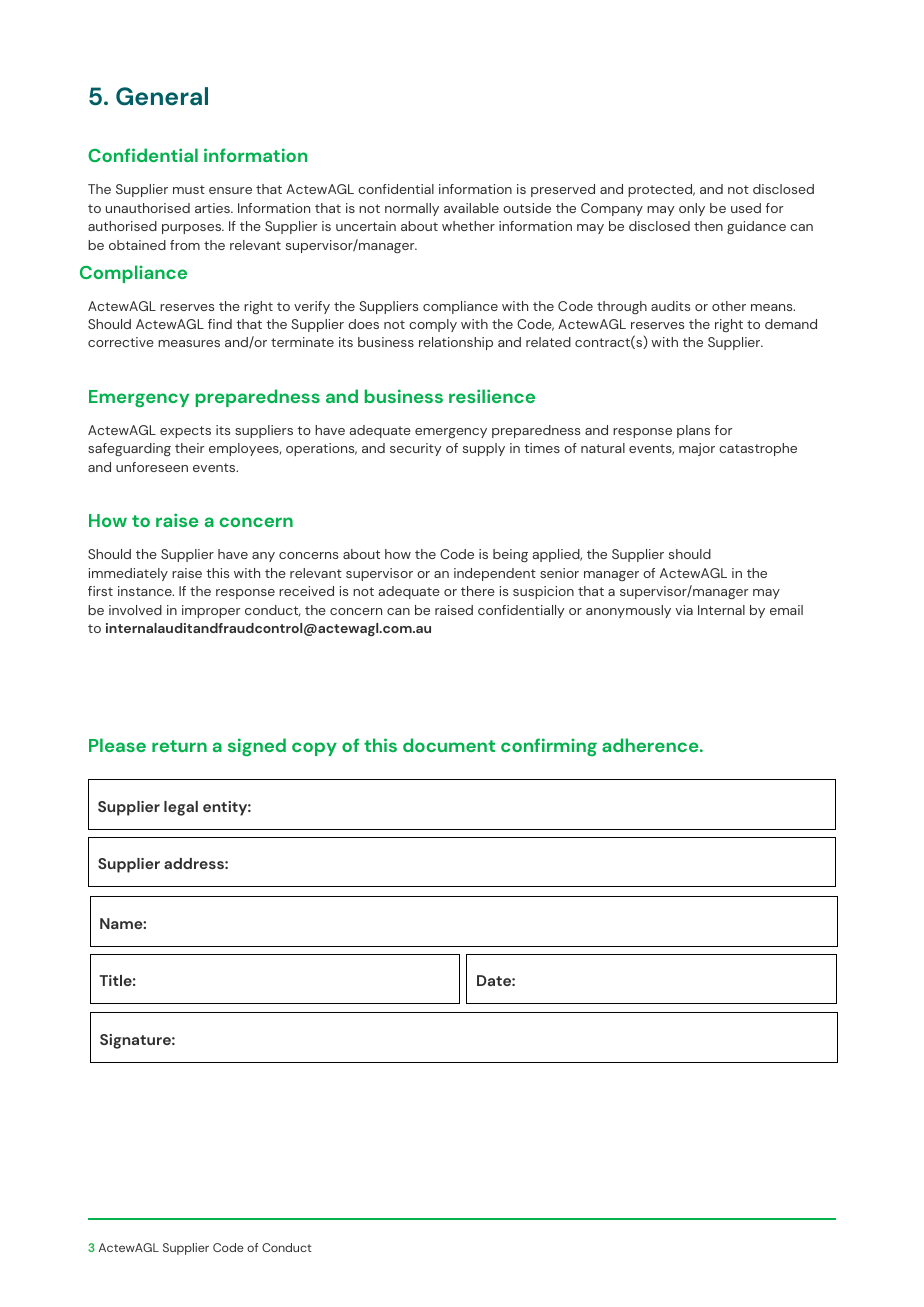  I want to click on major, so click(697, 449).
